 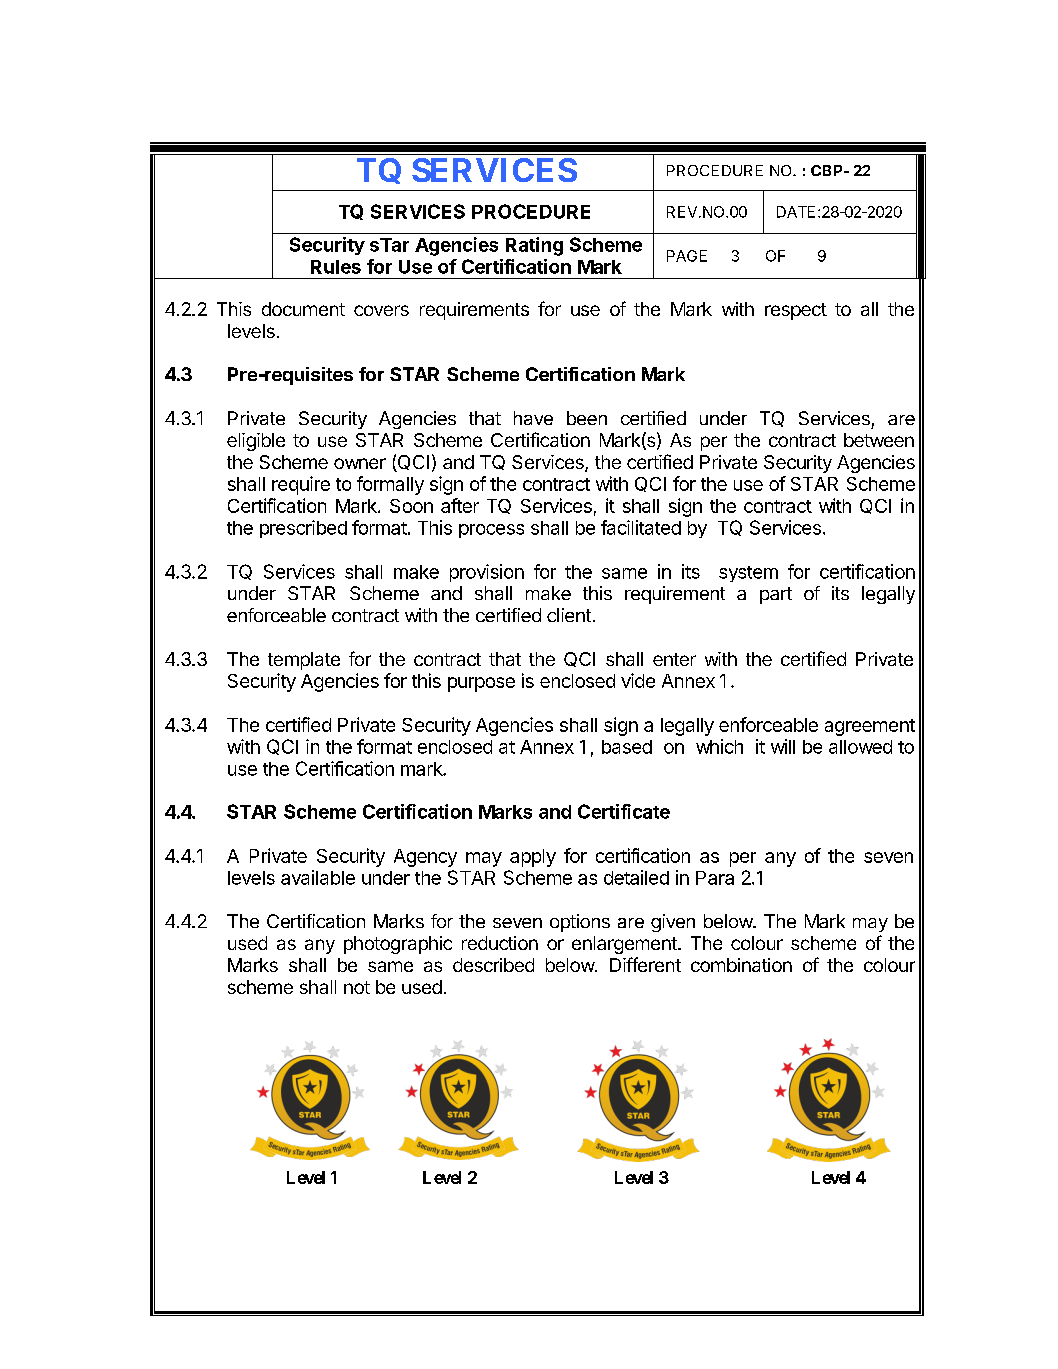 I want to click on facilitated, so click(x=641, y=527).
